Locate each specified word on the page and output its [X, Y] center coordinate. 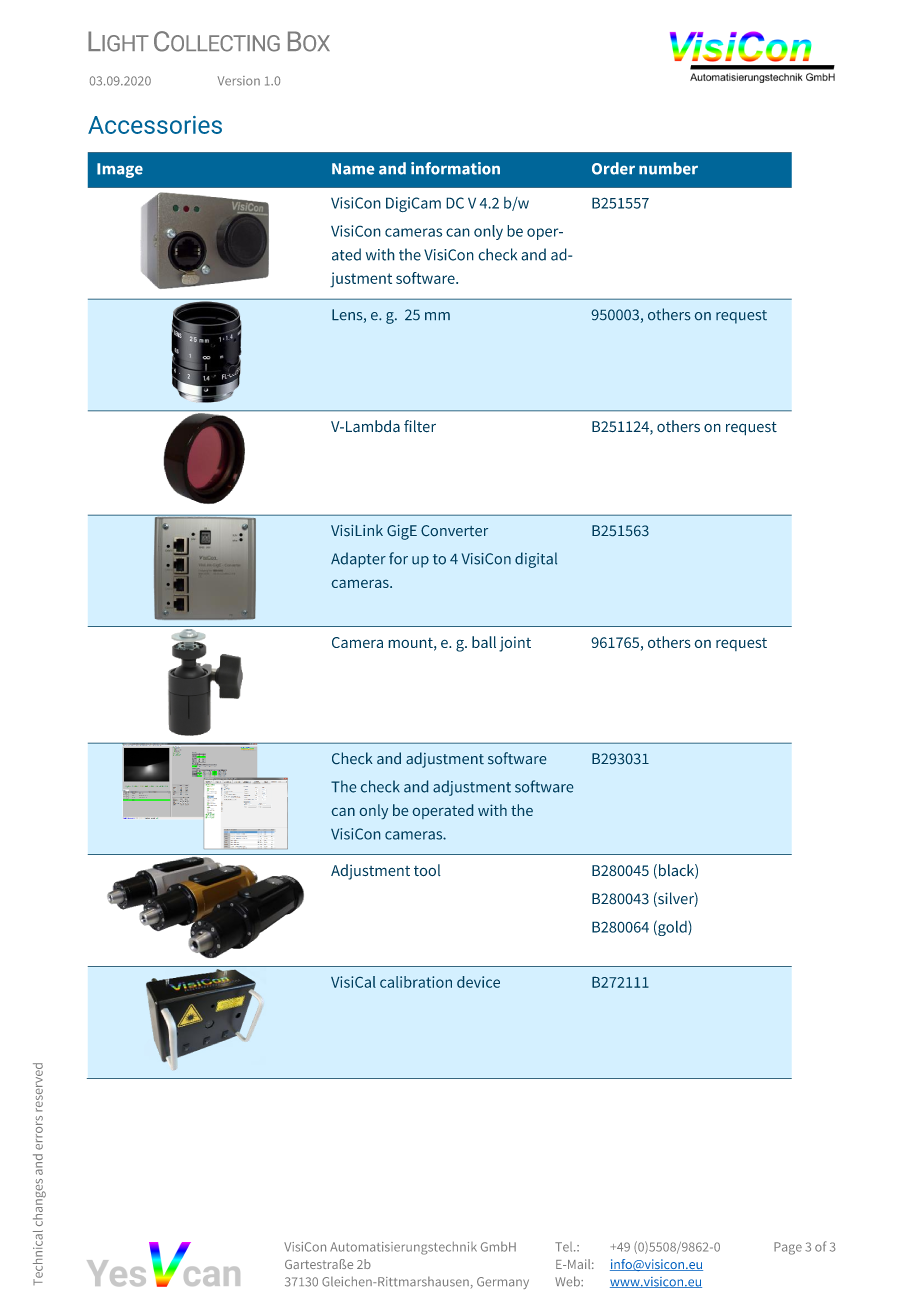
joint [515, 644]
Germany [503, 1283]
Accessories [155, 125]
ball [484, 642]
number [668, 168]
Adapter [358, 560]
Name [353, 169]
